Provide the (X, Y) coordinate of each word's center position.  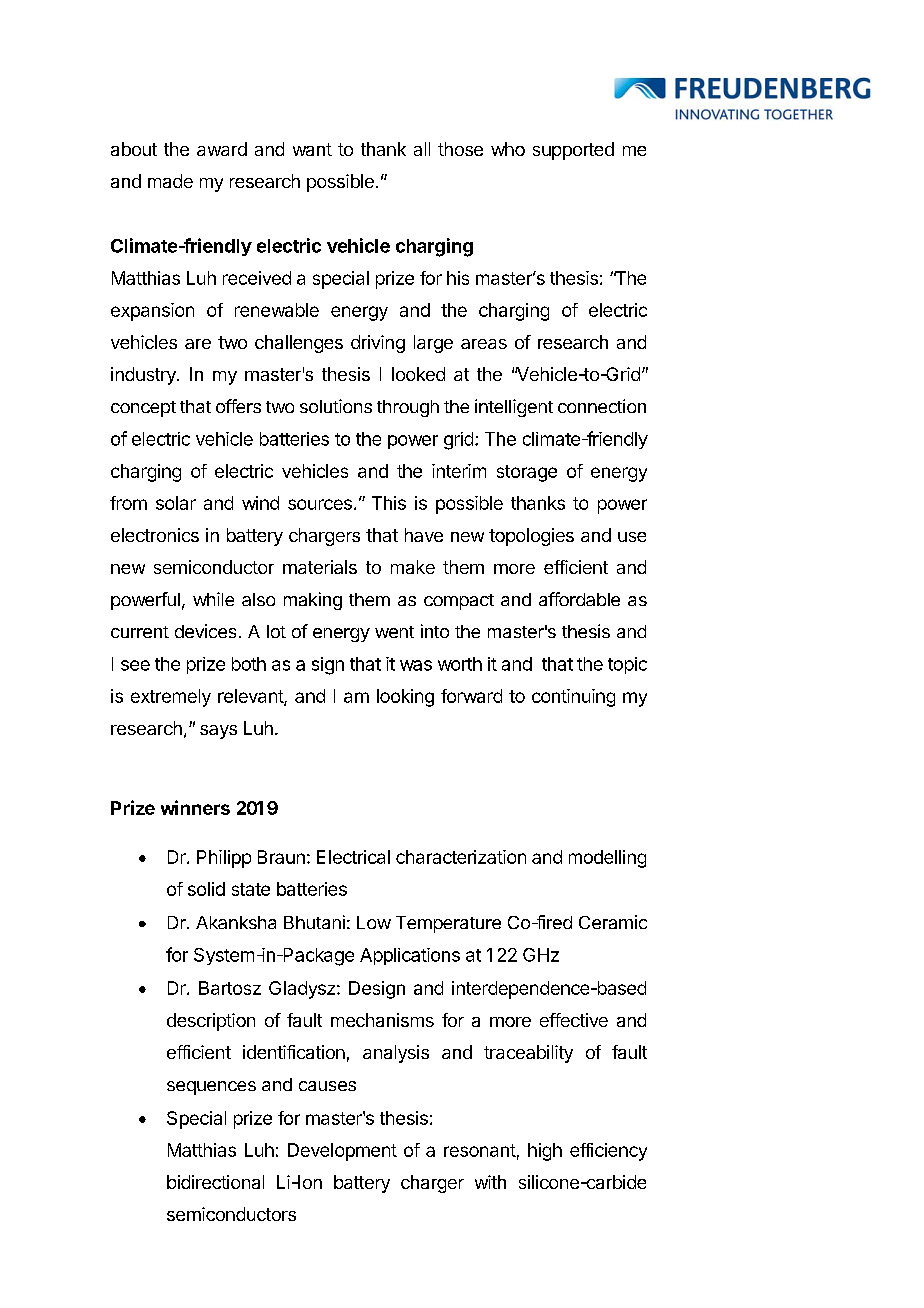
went (394, 632)
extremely (171, 698)
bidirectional (215, 1182)
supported (573, 151)
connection (602, 406)
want (312, 149)
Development (342, 1152)
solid (206, 889)
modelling (607, 859)
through (408, 408)
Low (374, 922)
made (170, 181)
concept (143, 409)
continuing (573, 698)
